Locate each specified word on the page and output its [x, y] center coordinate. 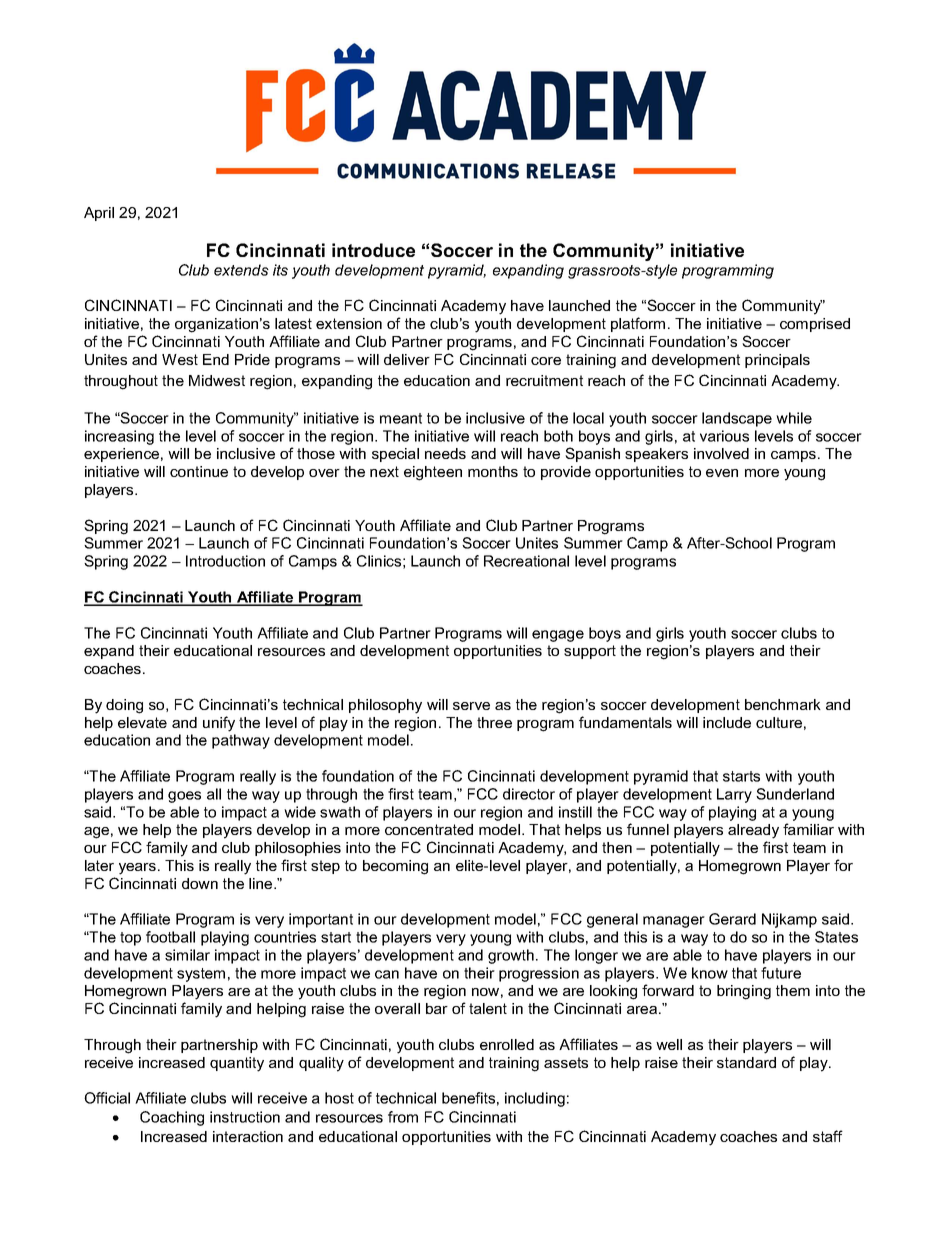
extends [241, 270]
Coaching [172, 1118]
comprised [815, 325]
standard [746, 1062]
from [403, 1117]
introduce [373, 250]
